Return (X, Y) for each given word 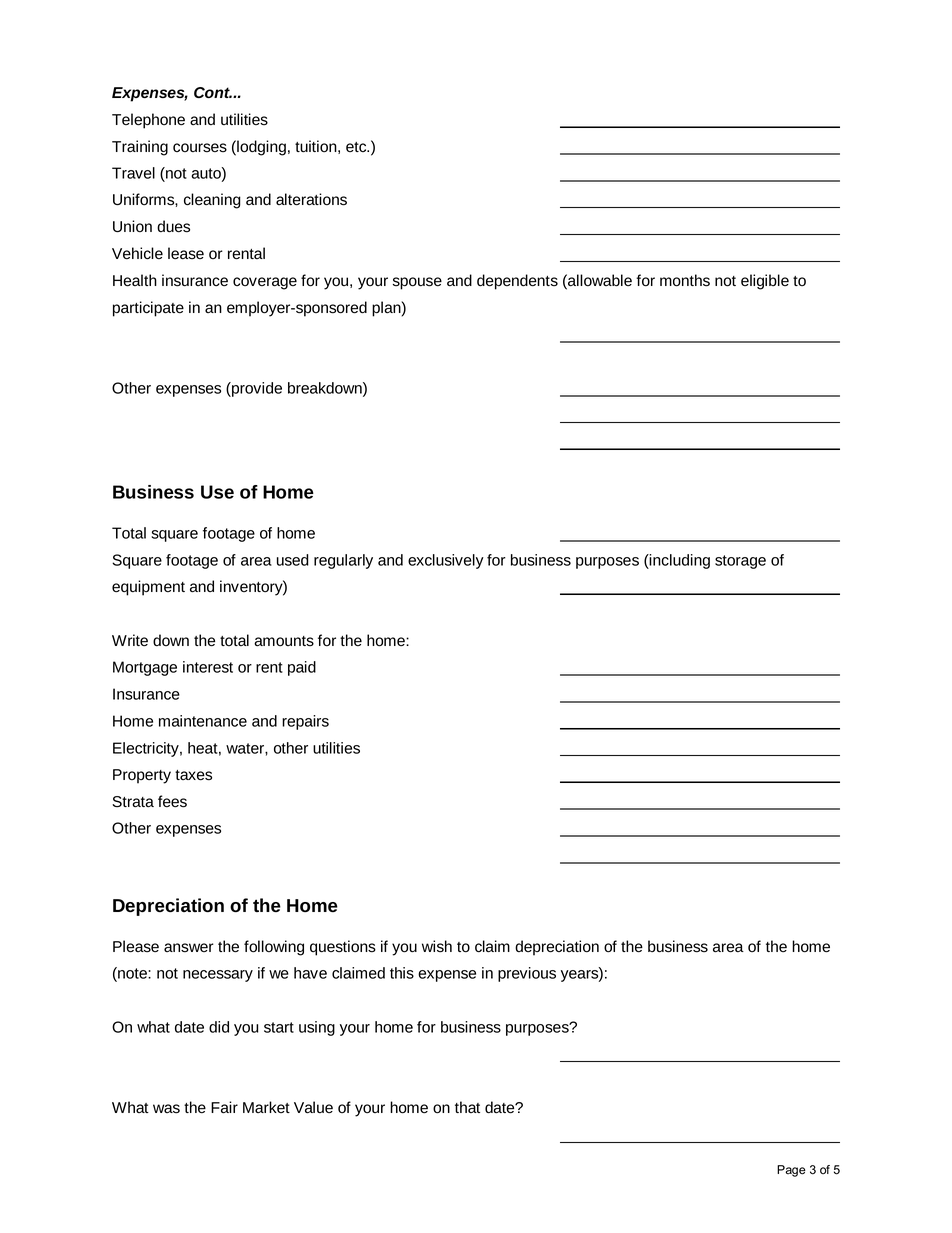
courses (200, 148)
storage (740, 562)
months (685, 280)
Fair (224, 1107)
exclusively (446, 561)
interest (208, 667)
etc (357, 147)
